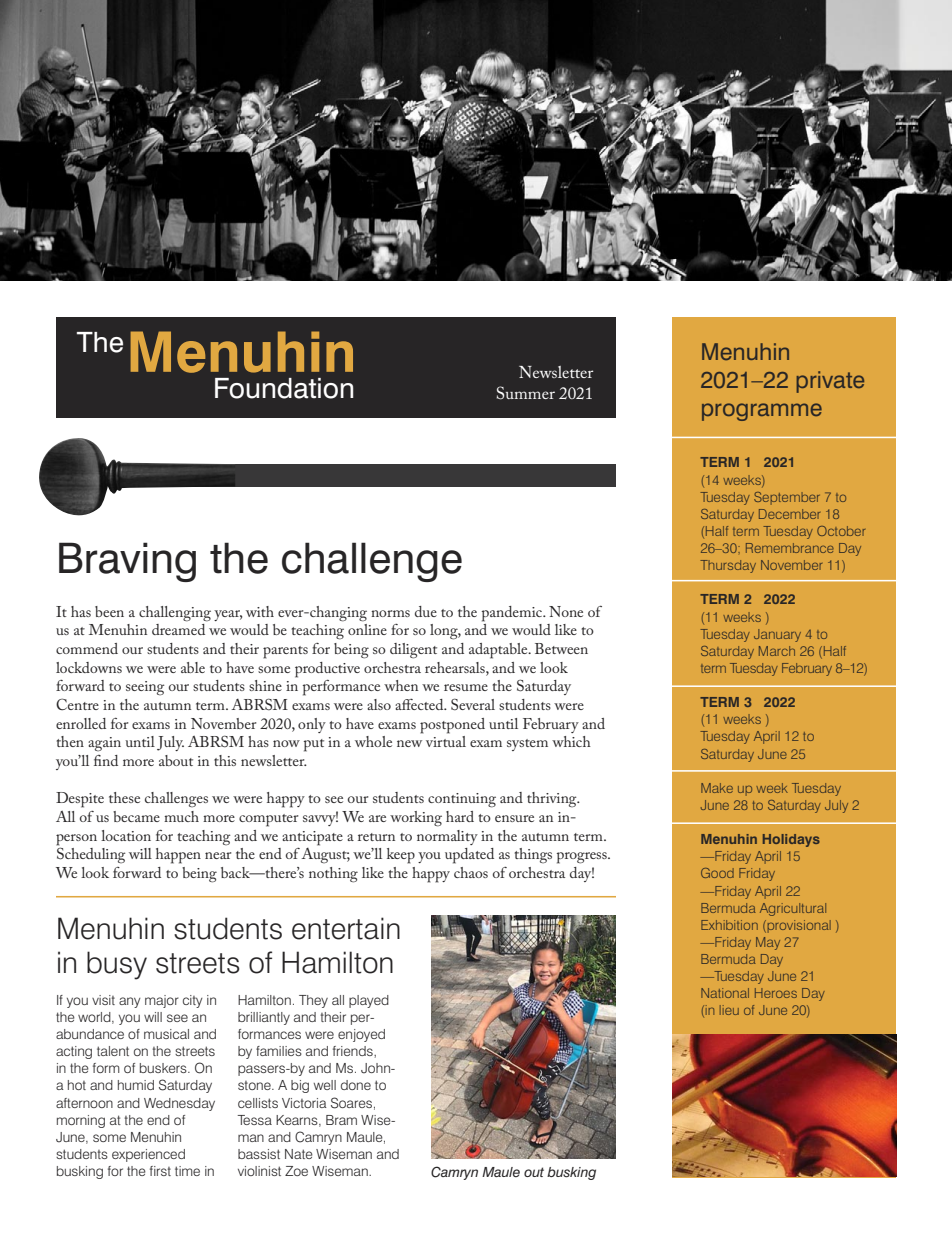 Image resolution: width=952 pixels, height=1233 pixels. Describe the element at coordinates (717, 788) in the screenshot. I see `Make` at that location.
